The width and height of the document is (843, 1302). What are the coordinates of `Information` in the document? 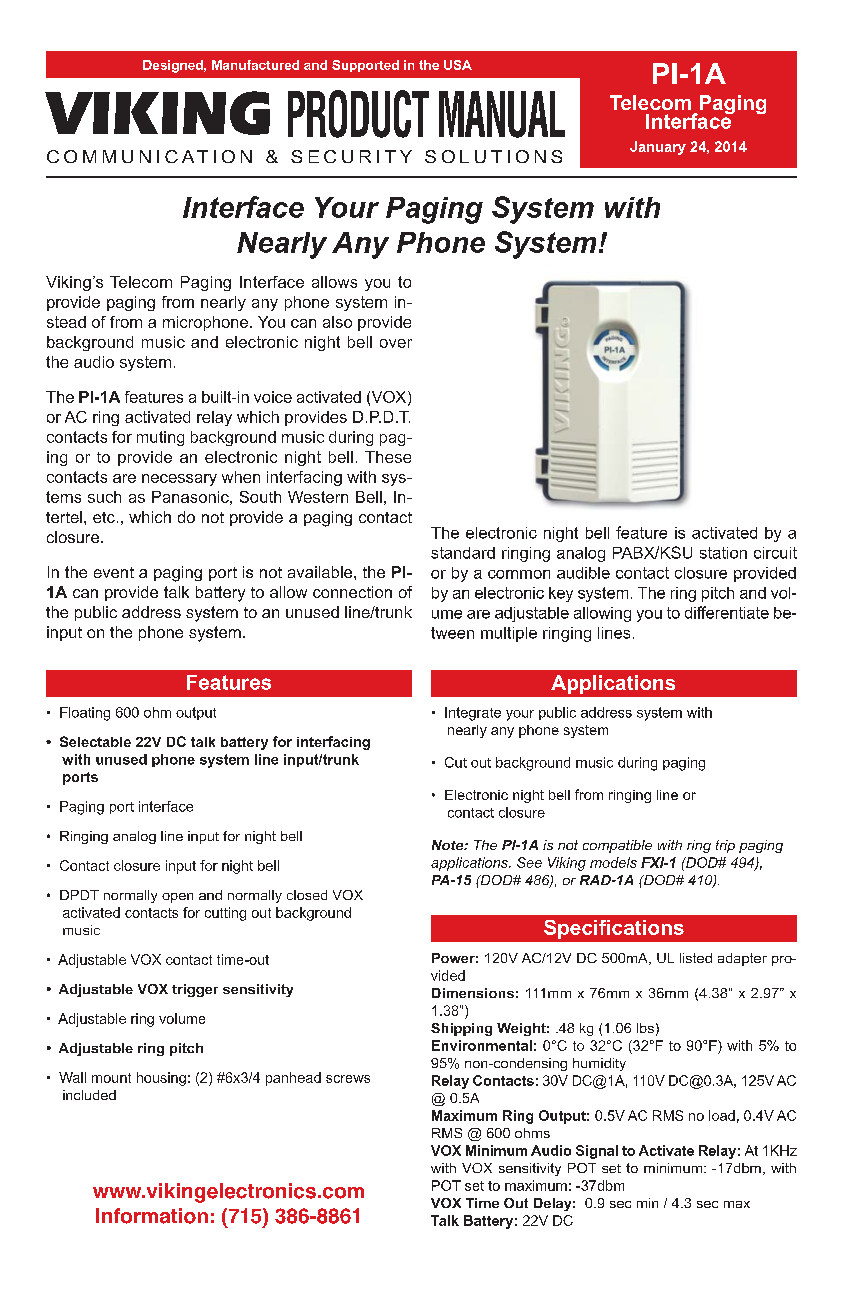 It's located at (152, 1216).
